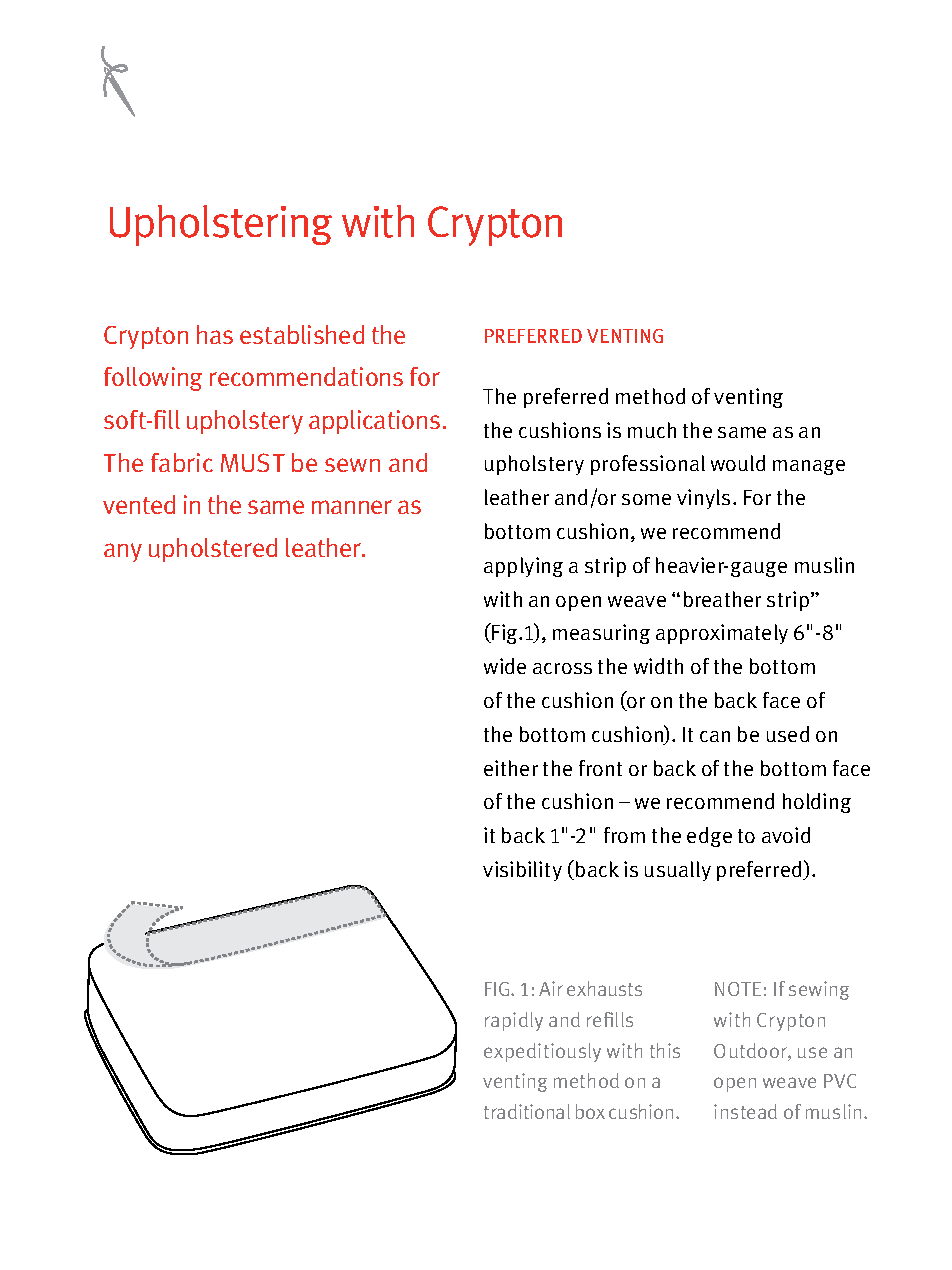 The image size is (952, 1270). Describe the element at coordinates (374, 422) in the screenshot. I see `applications` at that location.
